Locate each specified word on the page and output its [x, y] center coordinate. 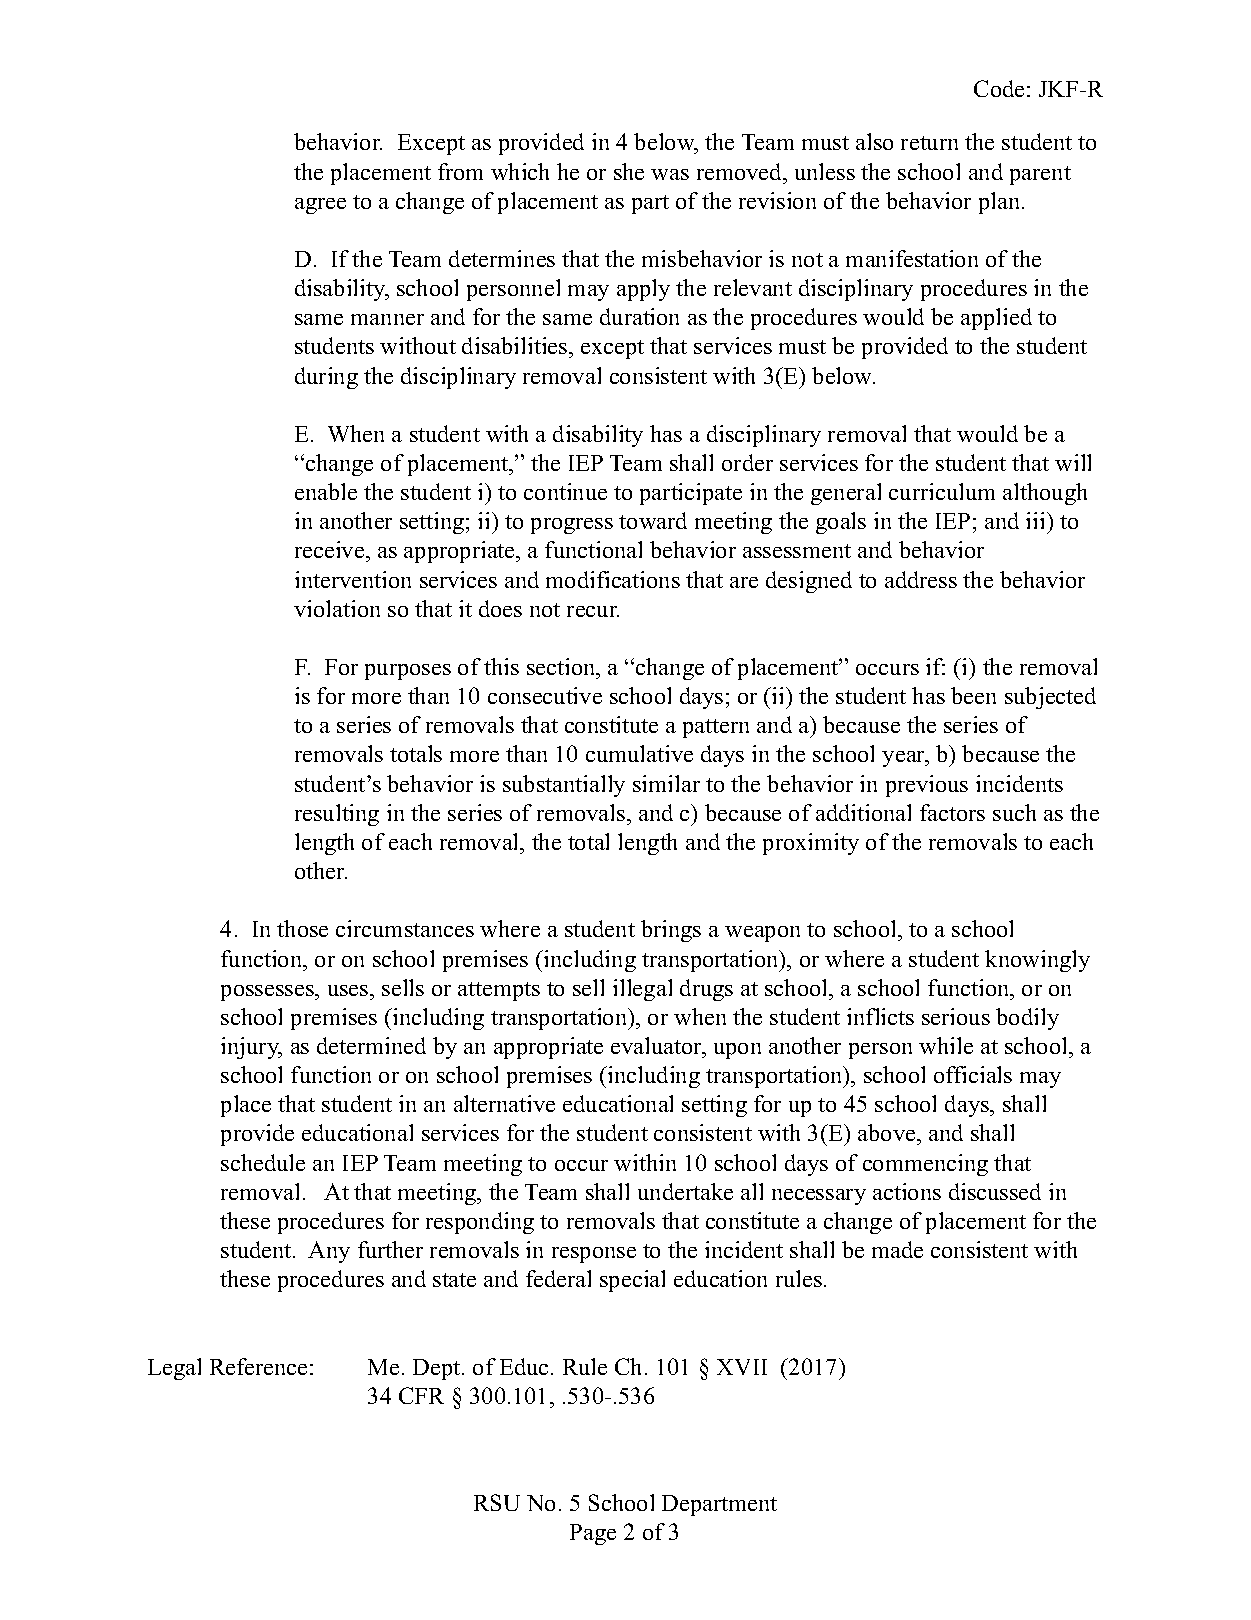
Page [593, 1534]
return [929, 143]
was [670, 174]
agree [320, 206]
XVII [742, 1367]
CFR [421, 1395]
